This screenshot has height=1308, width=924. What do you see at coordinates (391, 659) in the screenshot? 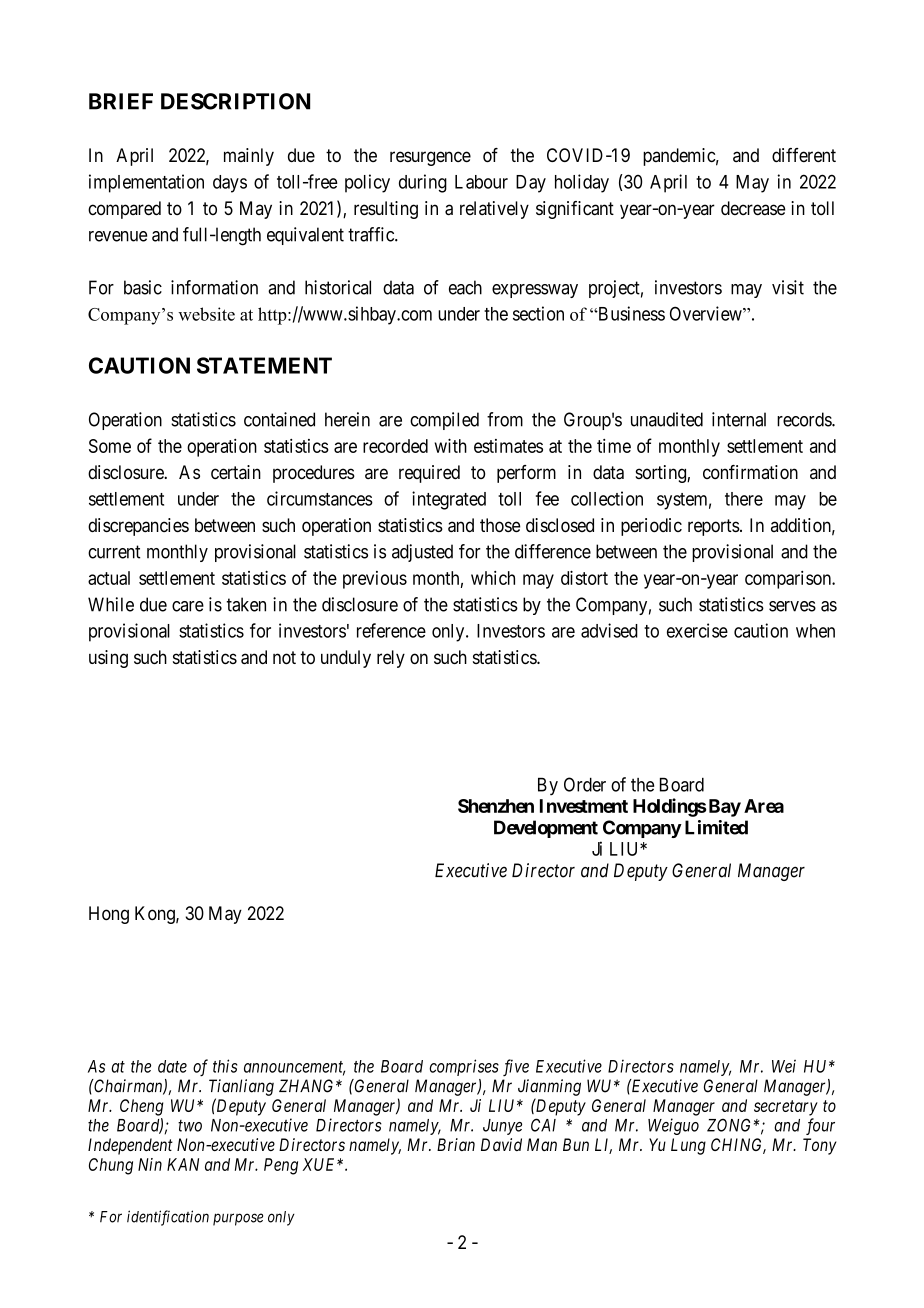
I see `rely` at bounding box center [391, 659].
